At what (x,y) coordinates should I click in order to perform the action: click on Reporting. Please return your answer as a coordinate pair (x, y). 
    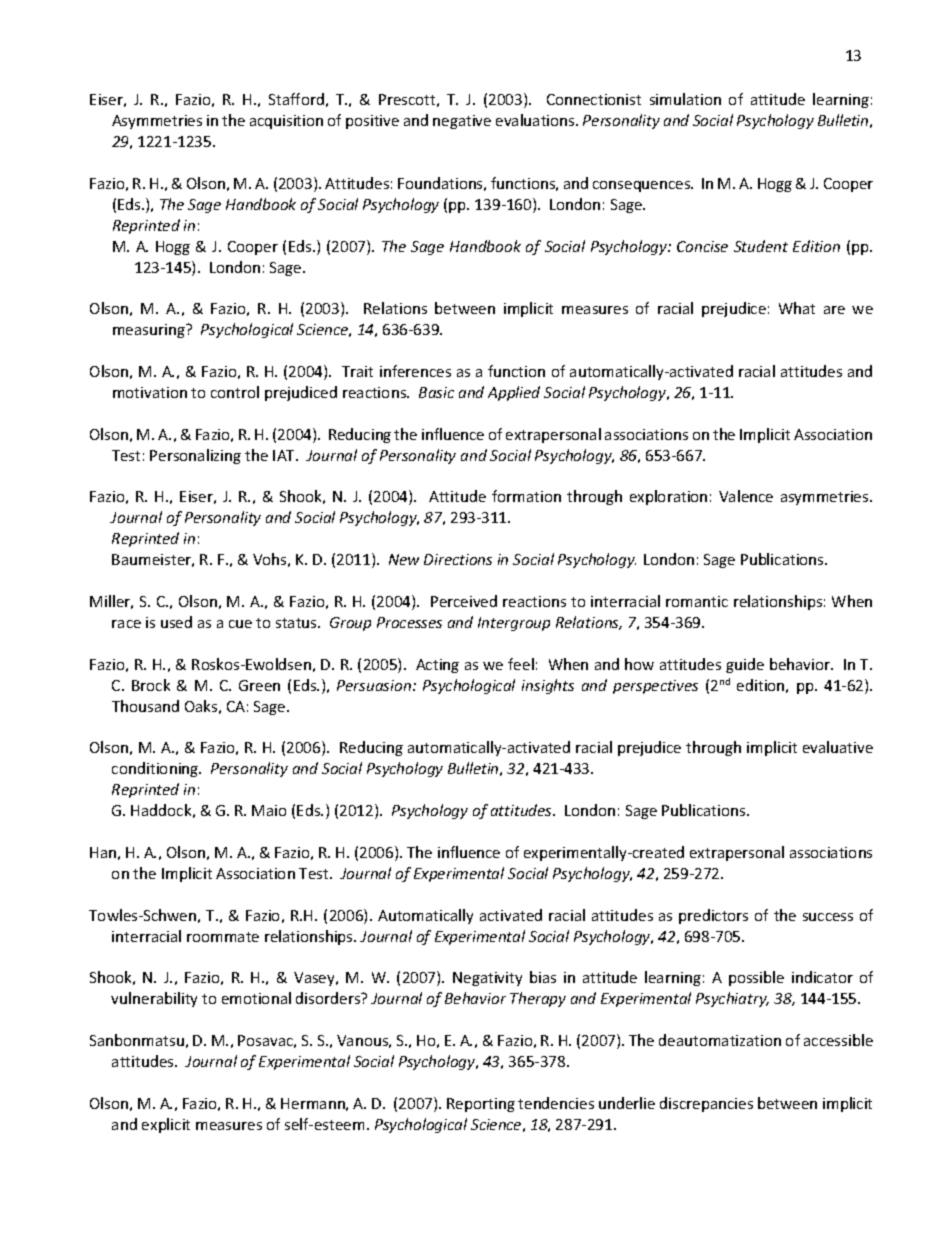
    Looking at the image, I should click on (481, 1105).
